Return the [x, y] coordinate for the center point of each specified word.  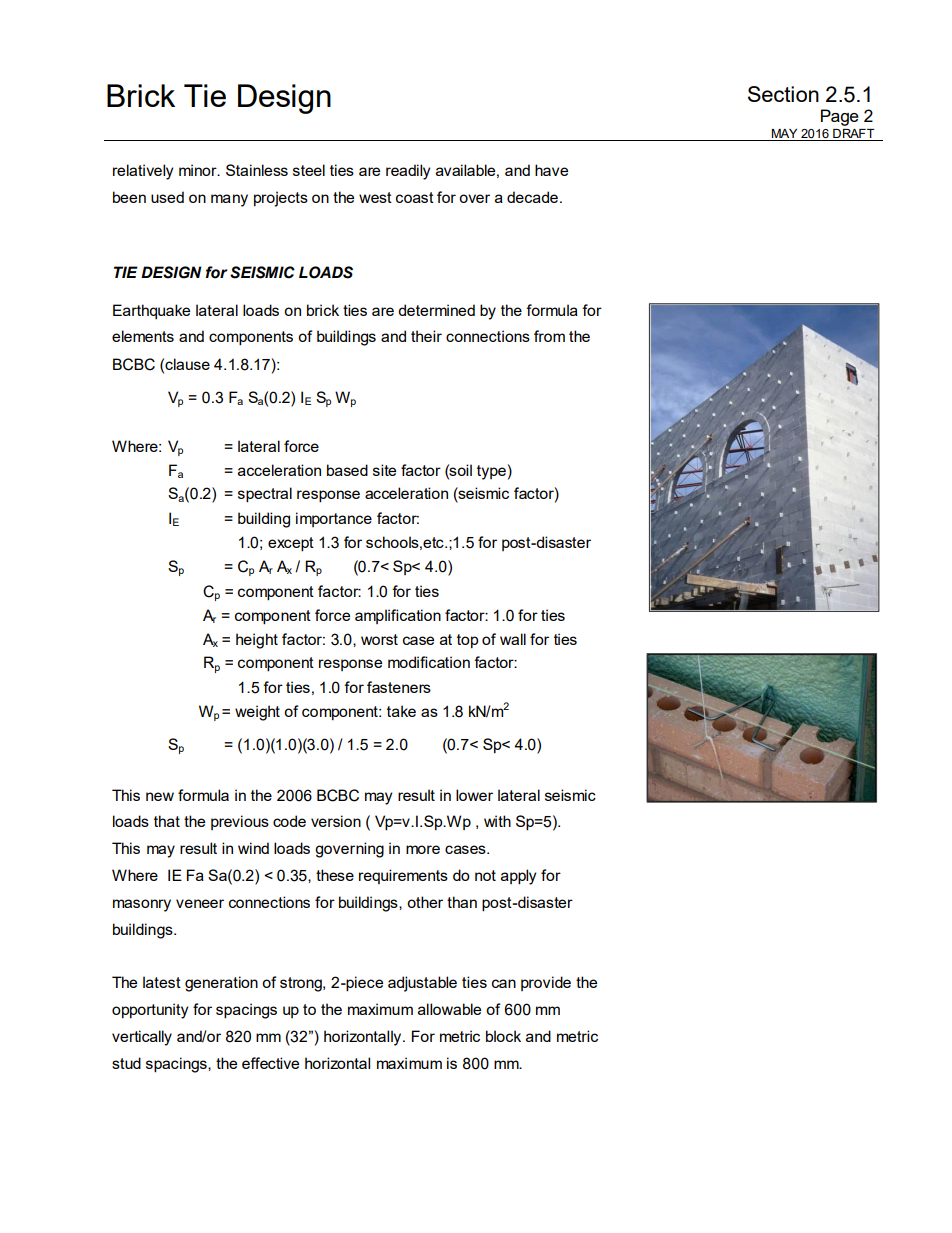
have [551, 170]
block [503, 1036]
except [291, 544]
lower [474, 795]
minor [199, 170]
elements [143, 336]
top [468, 641]
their [426, 336]
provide [546, 983]
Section [783, 94]
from [549, 336]
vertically [142, 1038]
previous [240, 822]
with [497, 821]
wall [513, 639]
